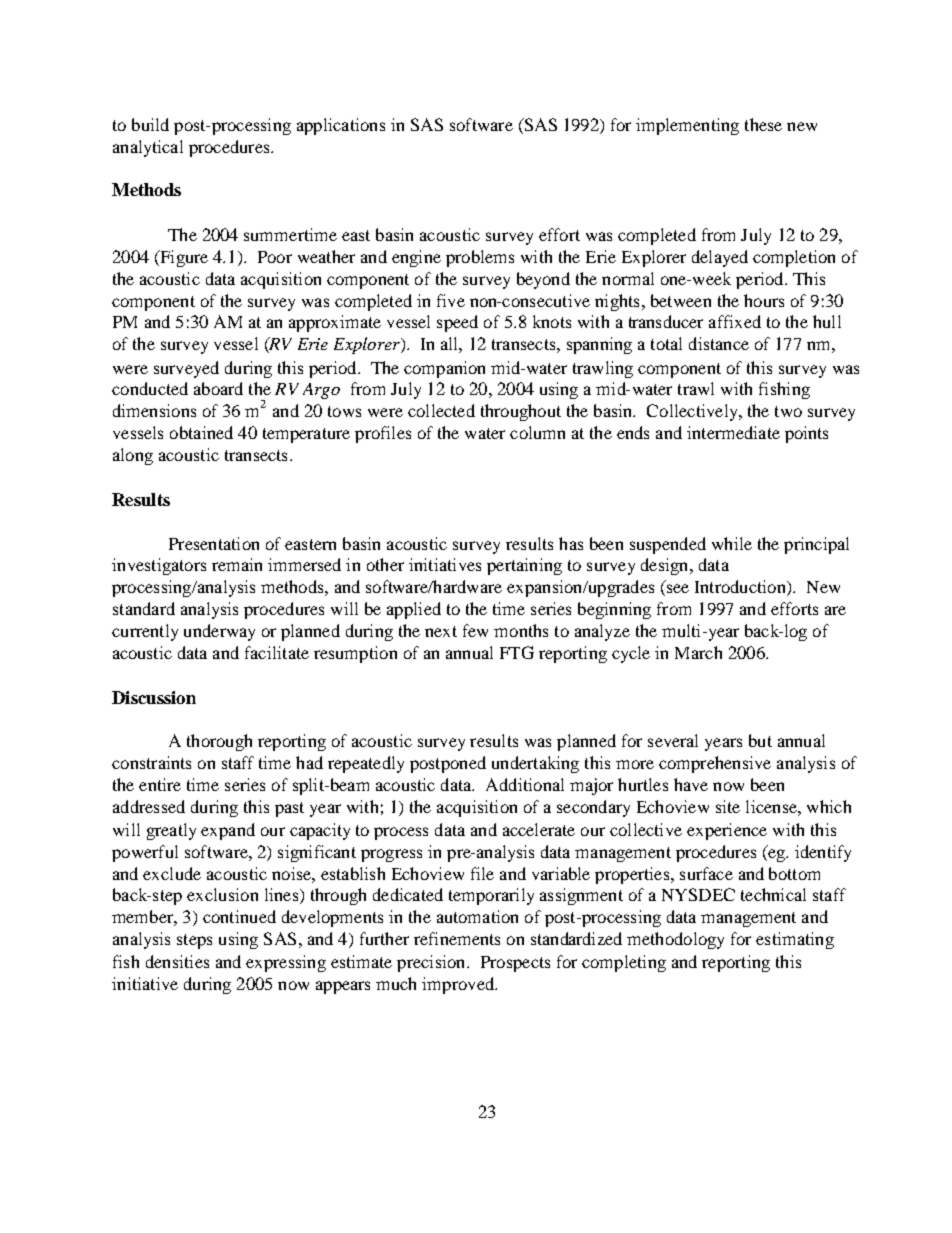 The width and height of the image is (952, 1233). Describe the element at coordinates (154, 697) in the image. I see `Discussion` at that location.
